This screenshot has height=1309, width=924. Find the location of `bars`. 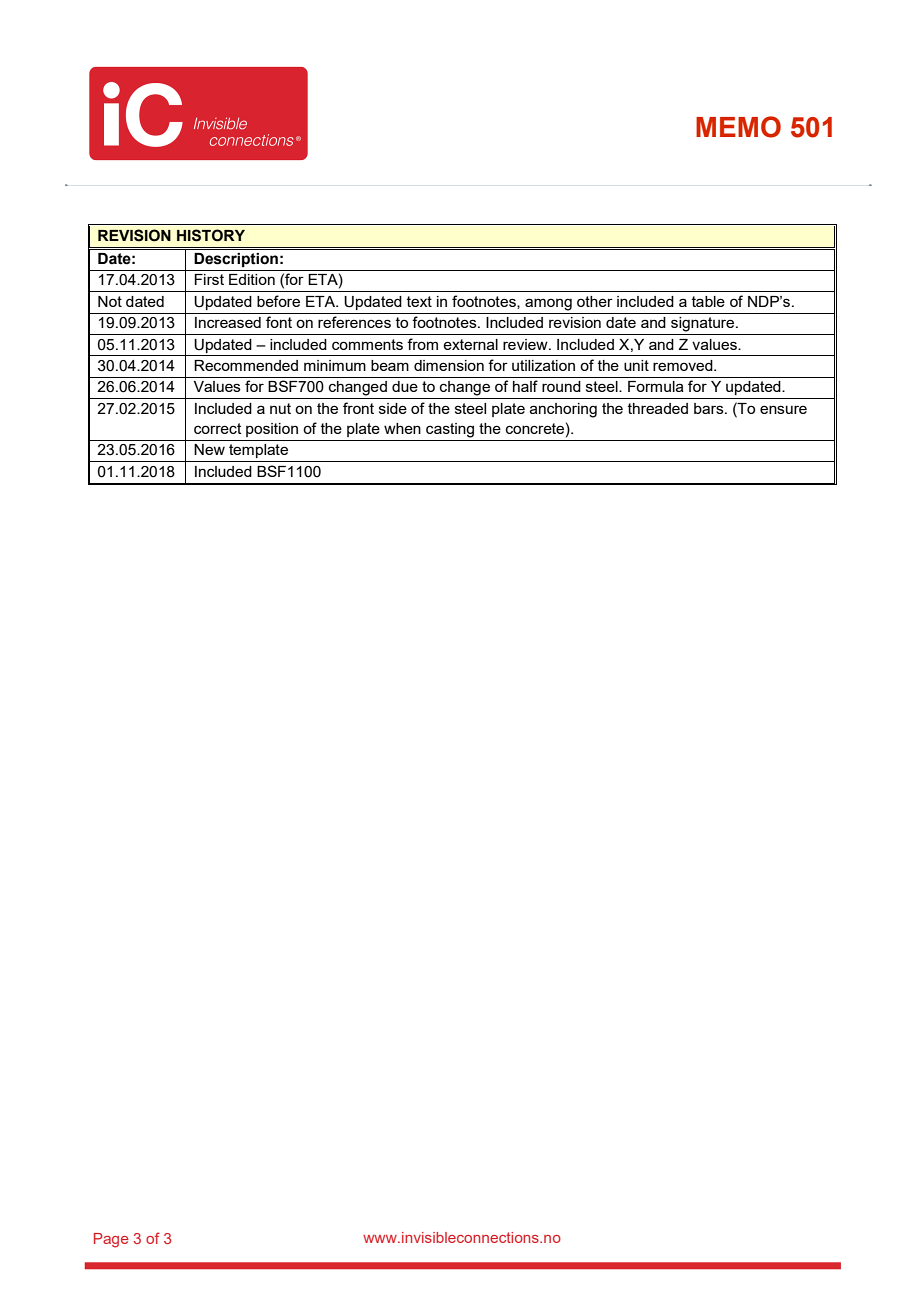

bars is located at coordinates (710, 408).
